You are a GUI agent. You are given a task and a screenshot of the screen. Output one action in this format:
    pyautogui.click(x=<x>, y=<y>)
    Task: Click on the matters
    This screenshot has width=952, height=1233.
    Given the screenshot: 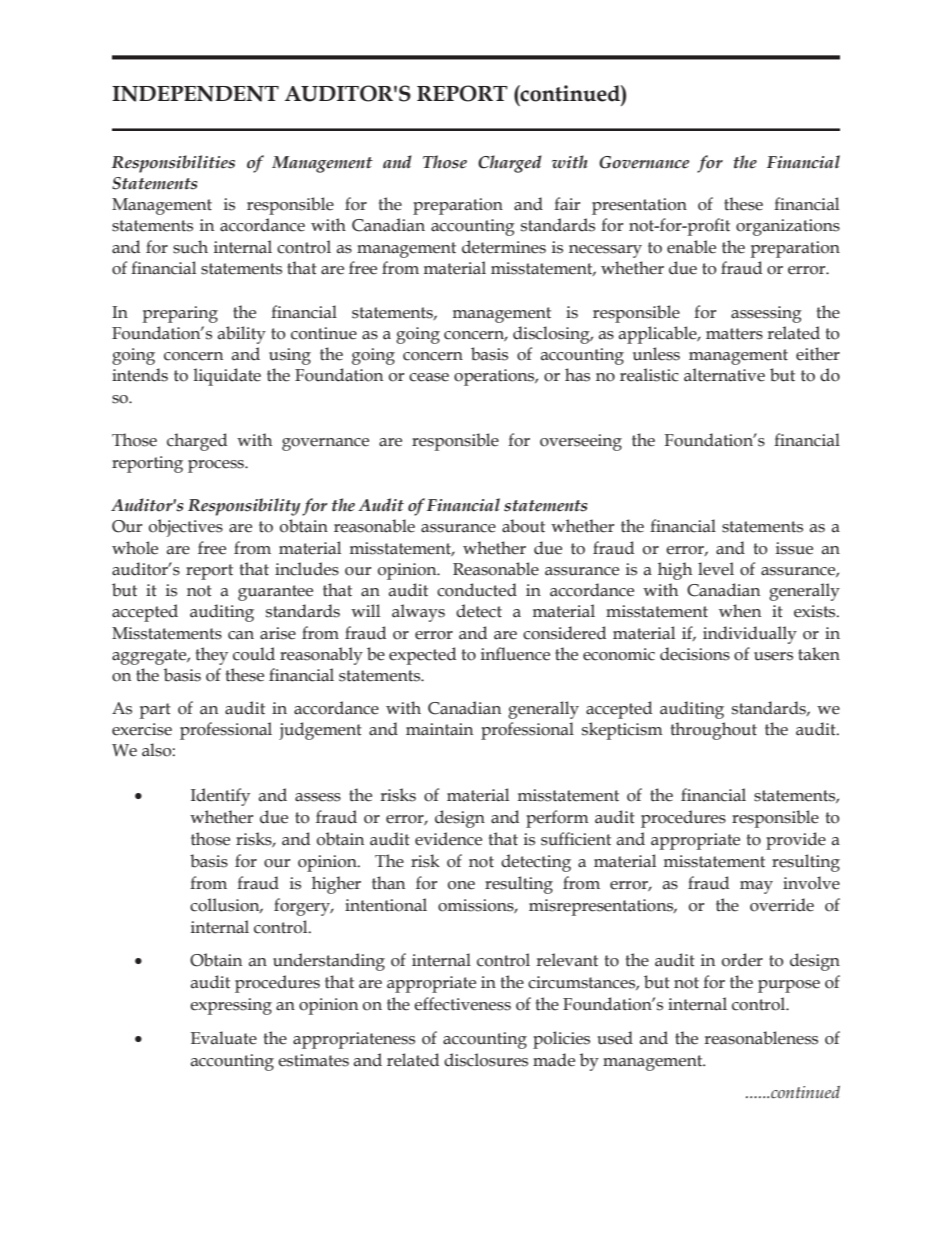 What is the action you would take?
    pyautogui.click(x=734, y=334)
